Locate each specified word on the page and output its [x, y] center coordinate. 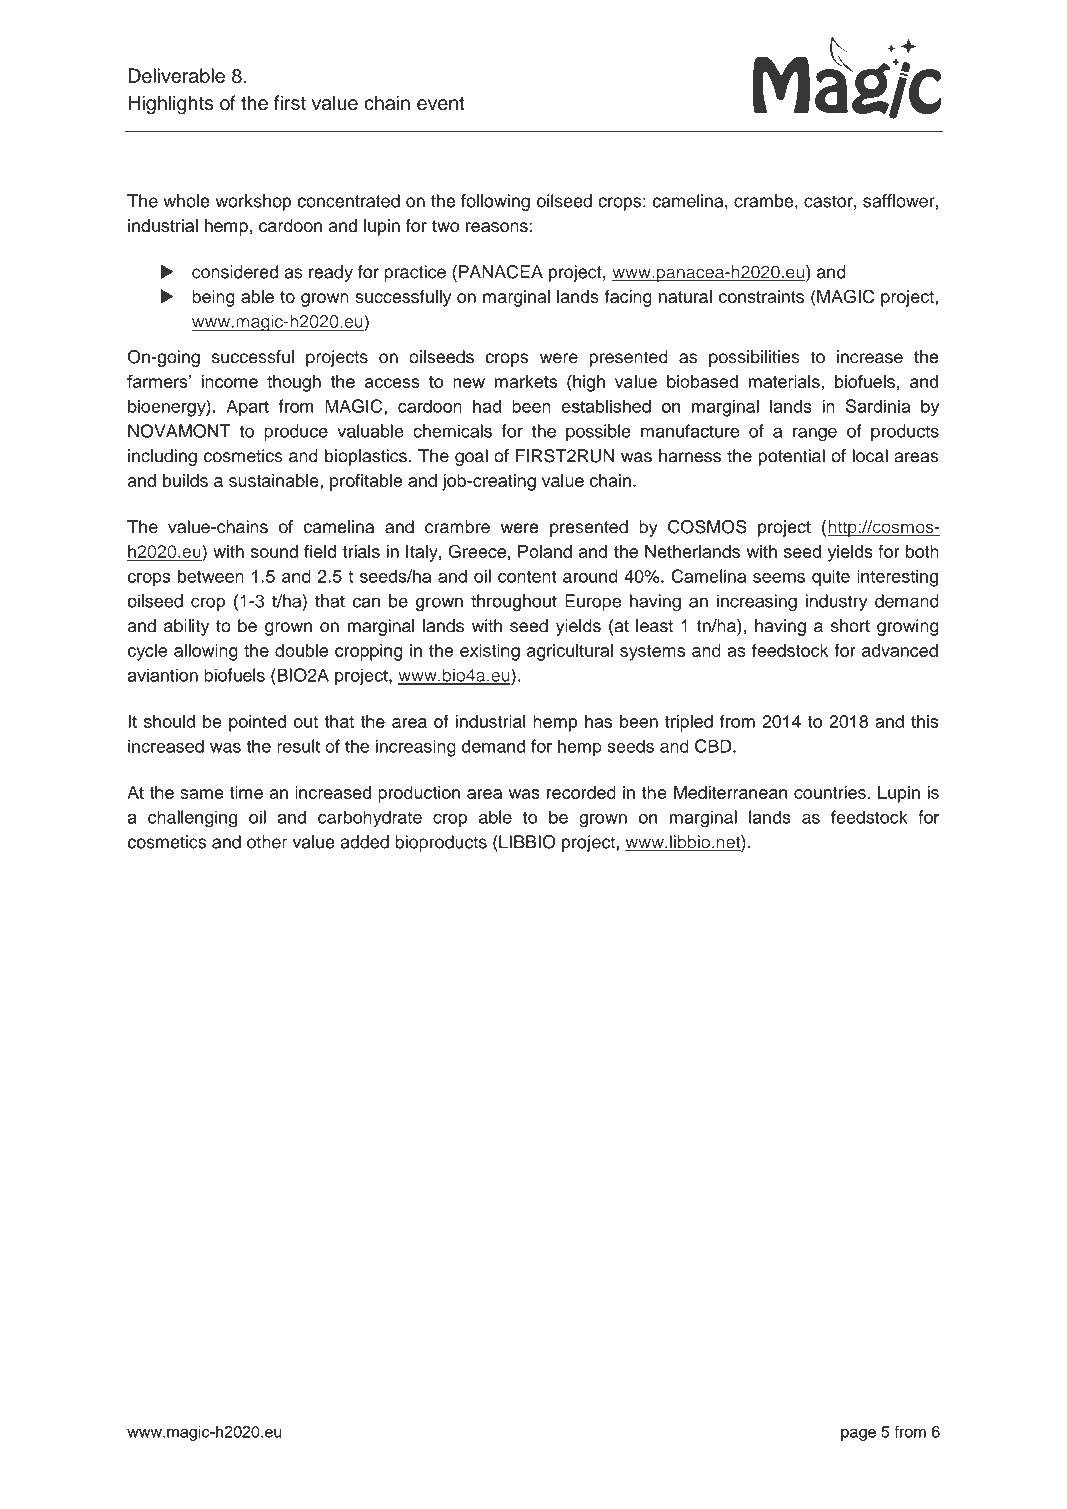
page [858, 1434]
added [364, 842]
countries [830, 792]
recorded [581, 792]
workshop [253, 202]
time [246, 792]
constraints [761, 296]
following [495, 202]
